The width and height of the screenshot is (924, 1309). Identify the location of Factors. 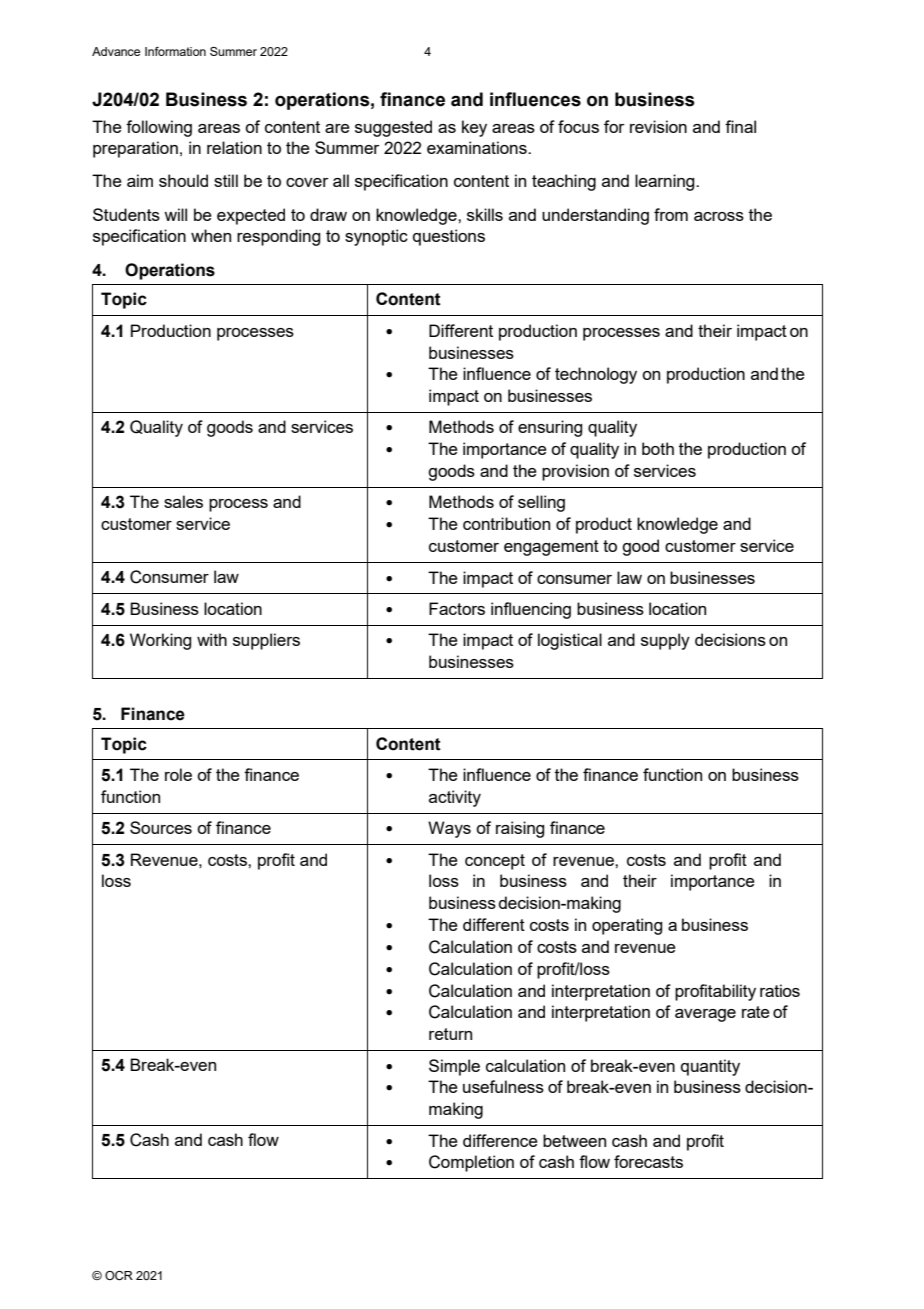
(457, 608).
